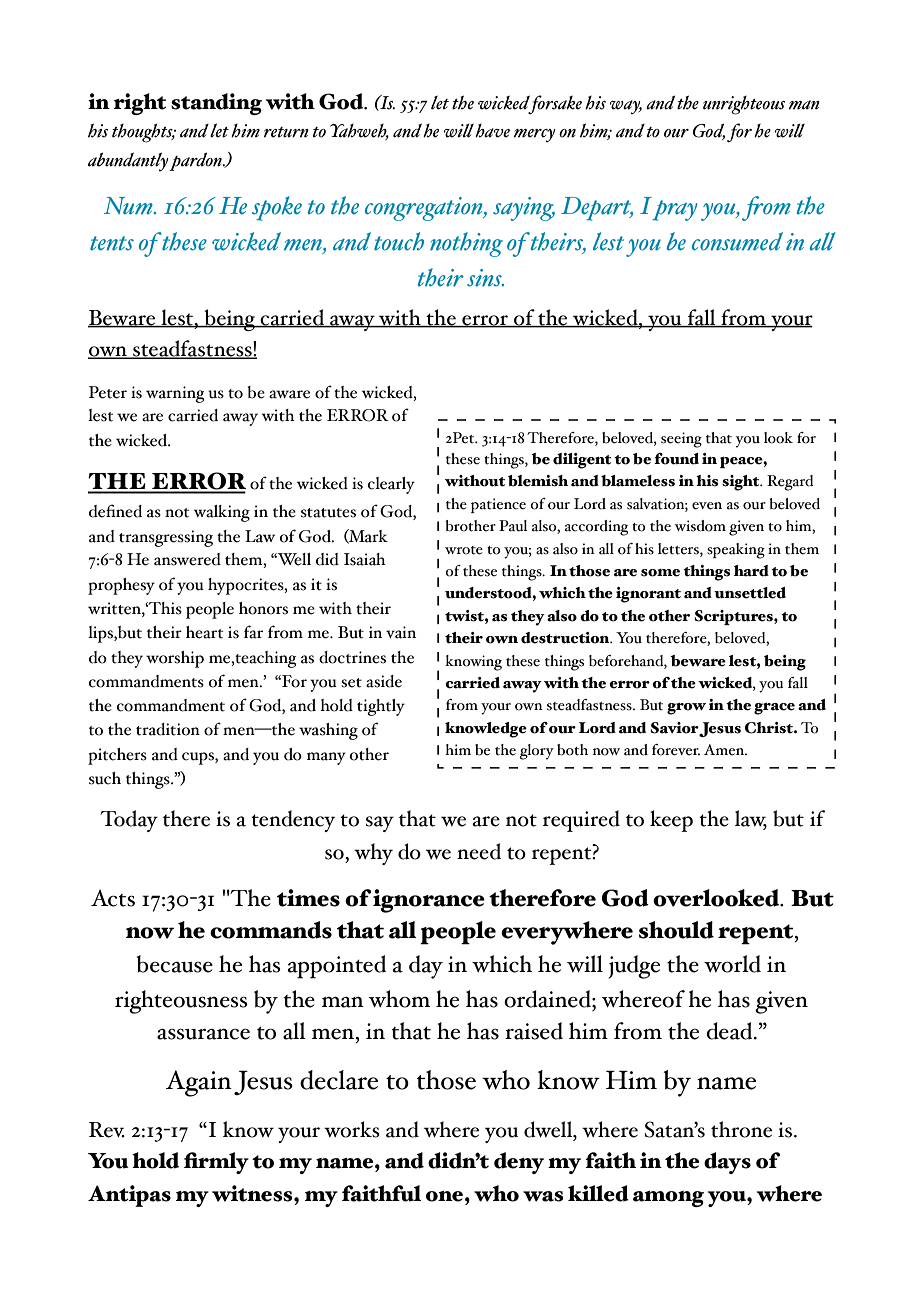 The width and height of the document is (924, 1308). Describe the element at coordinates (401, 632) in the document. I see `vain` at that location.
